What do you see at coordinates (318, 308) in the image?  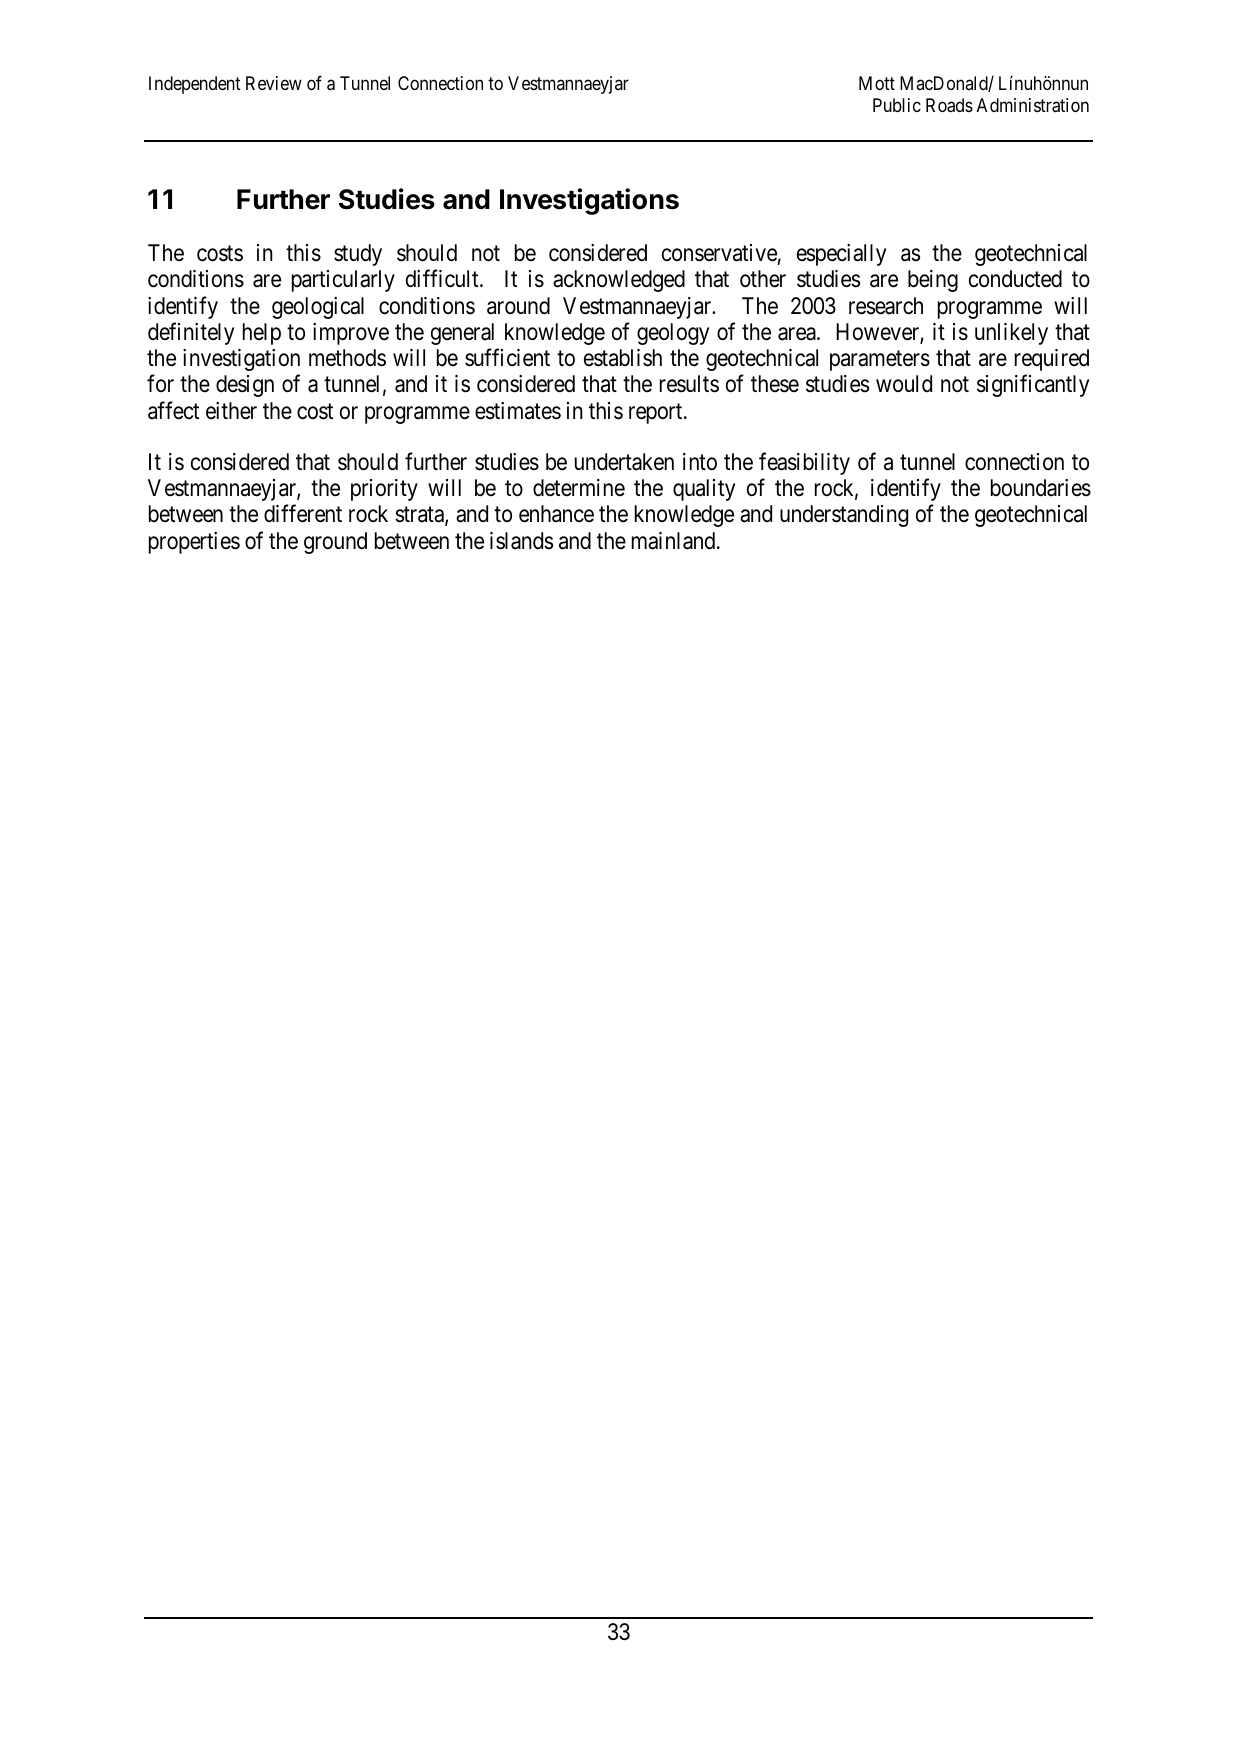 I see `geological` at bounding box center [318, 308].
